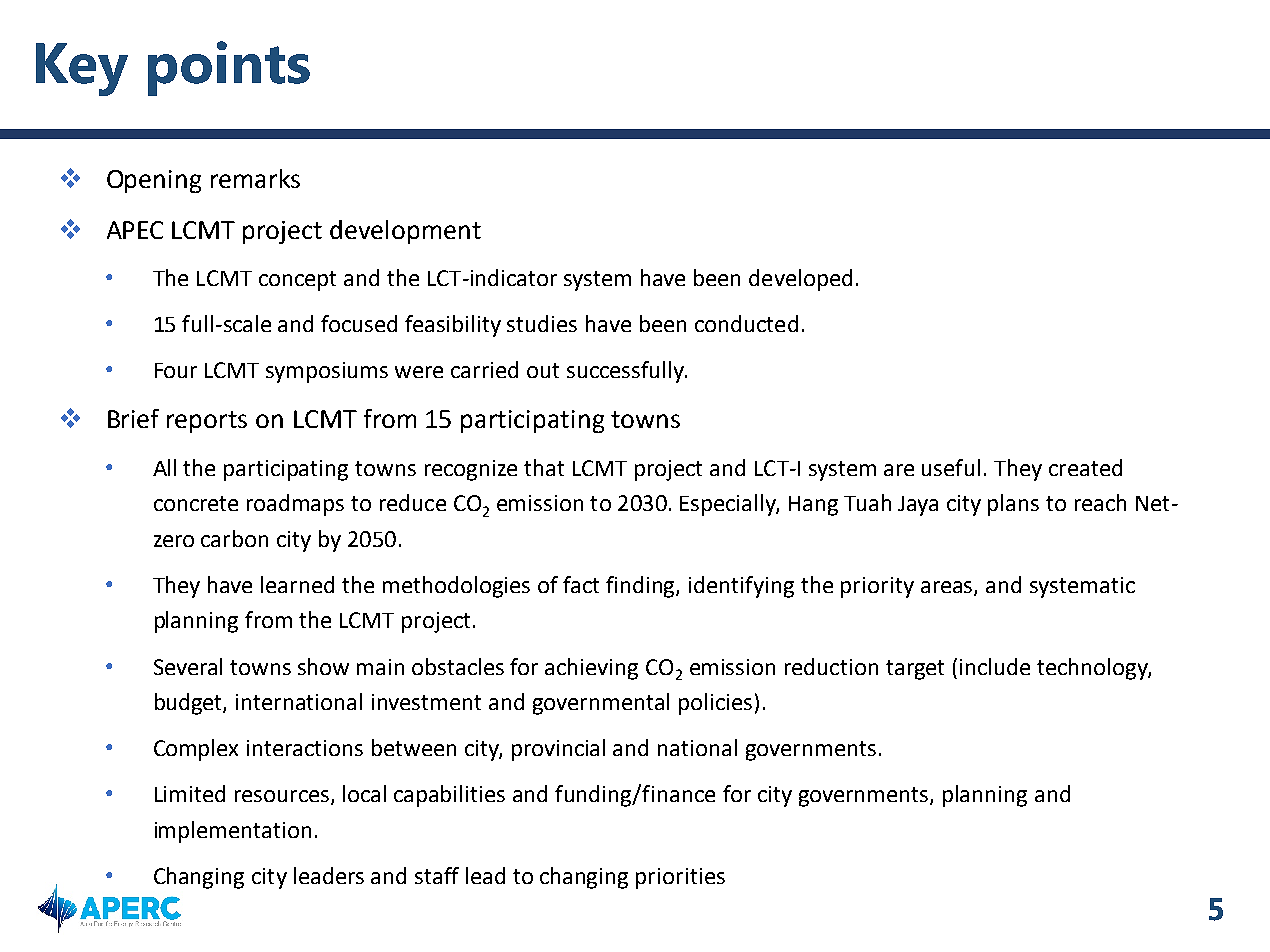 This page has height=952, width=1270. What do you see at coordinates (233, 832) in the page?
I see `implementation` at bounding box center [233, 832].
